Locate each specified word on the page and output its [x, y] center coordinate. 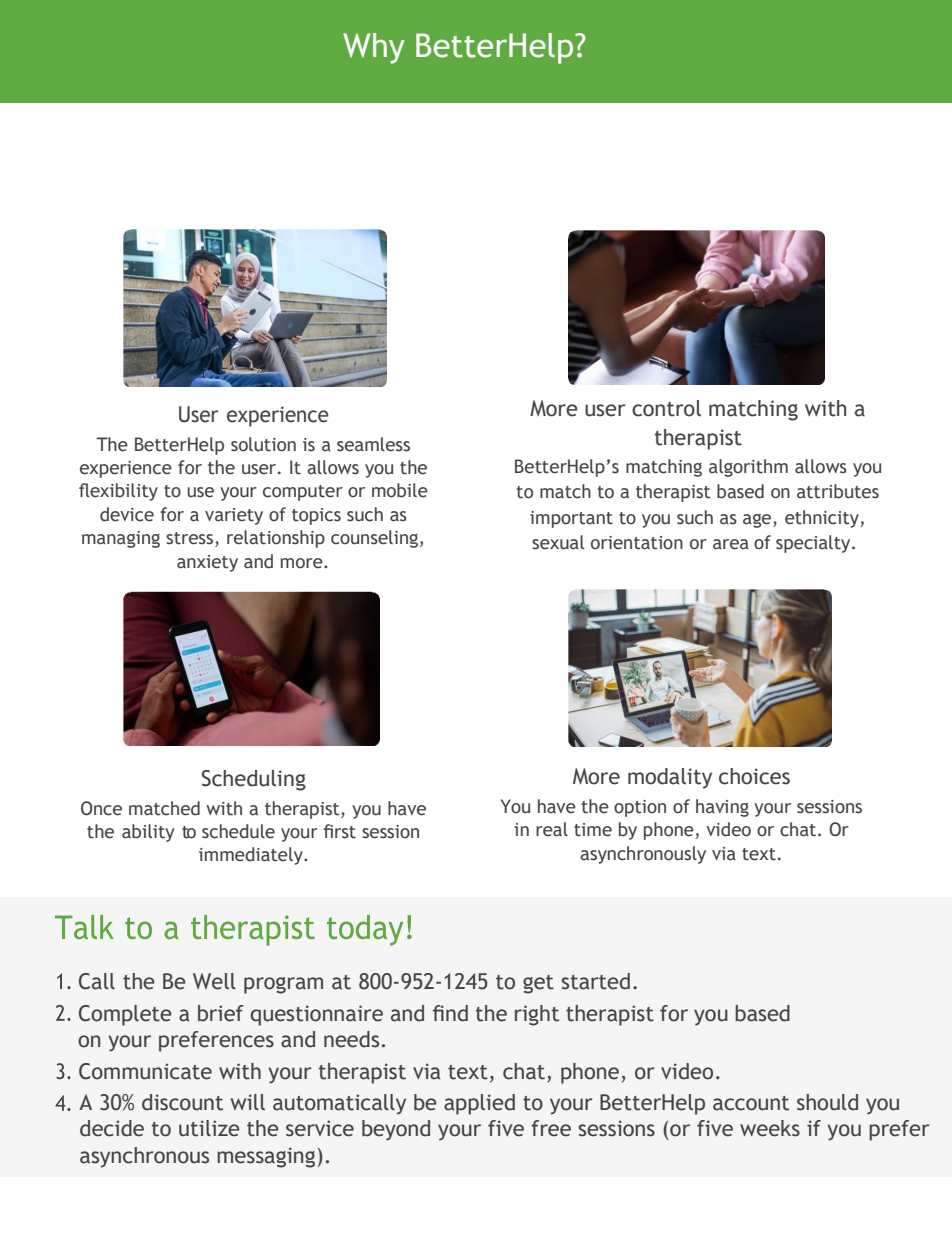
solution [263, 444]
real [552, 829]
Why [374, 48]
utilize [209, 1128]
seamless [373, 444]
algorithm [748, 468]
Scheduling [254, 780]
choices [754, 776]
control [666, 408]
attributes [838, 491]
